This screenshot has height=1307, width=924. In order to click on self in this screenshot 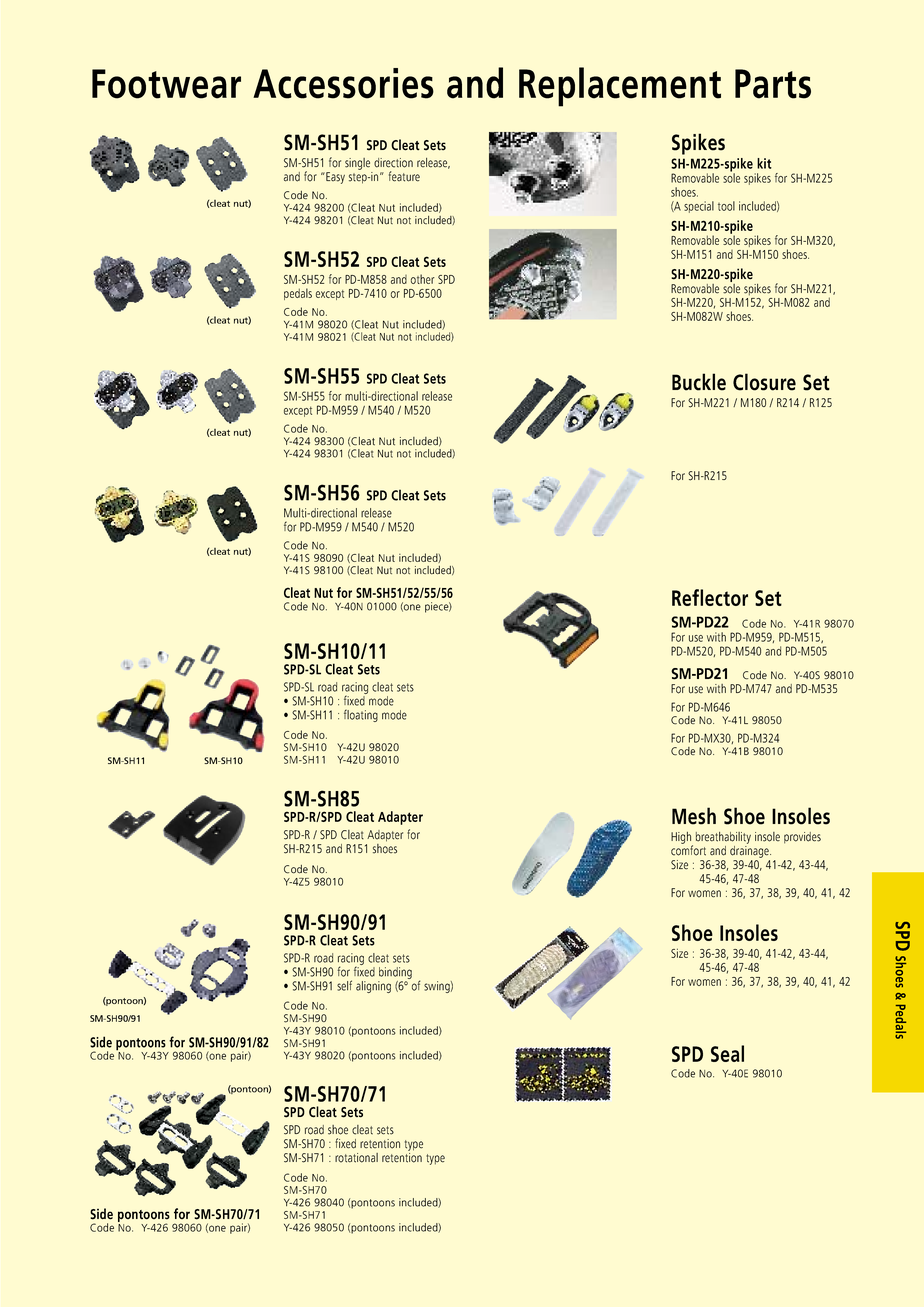, I will do `click(344, 985)`.
